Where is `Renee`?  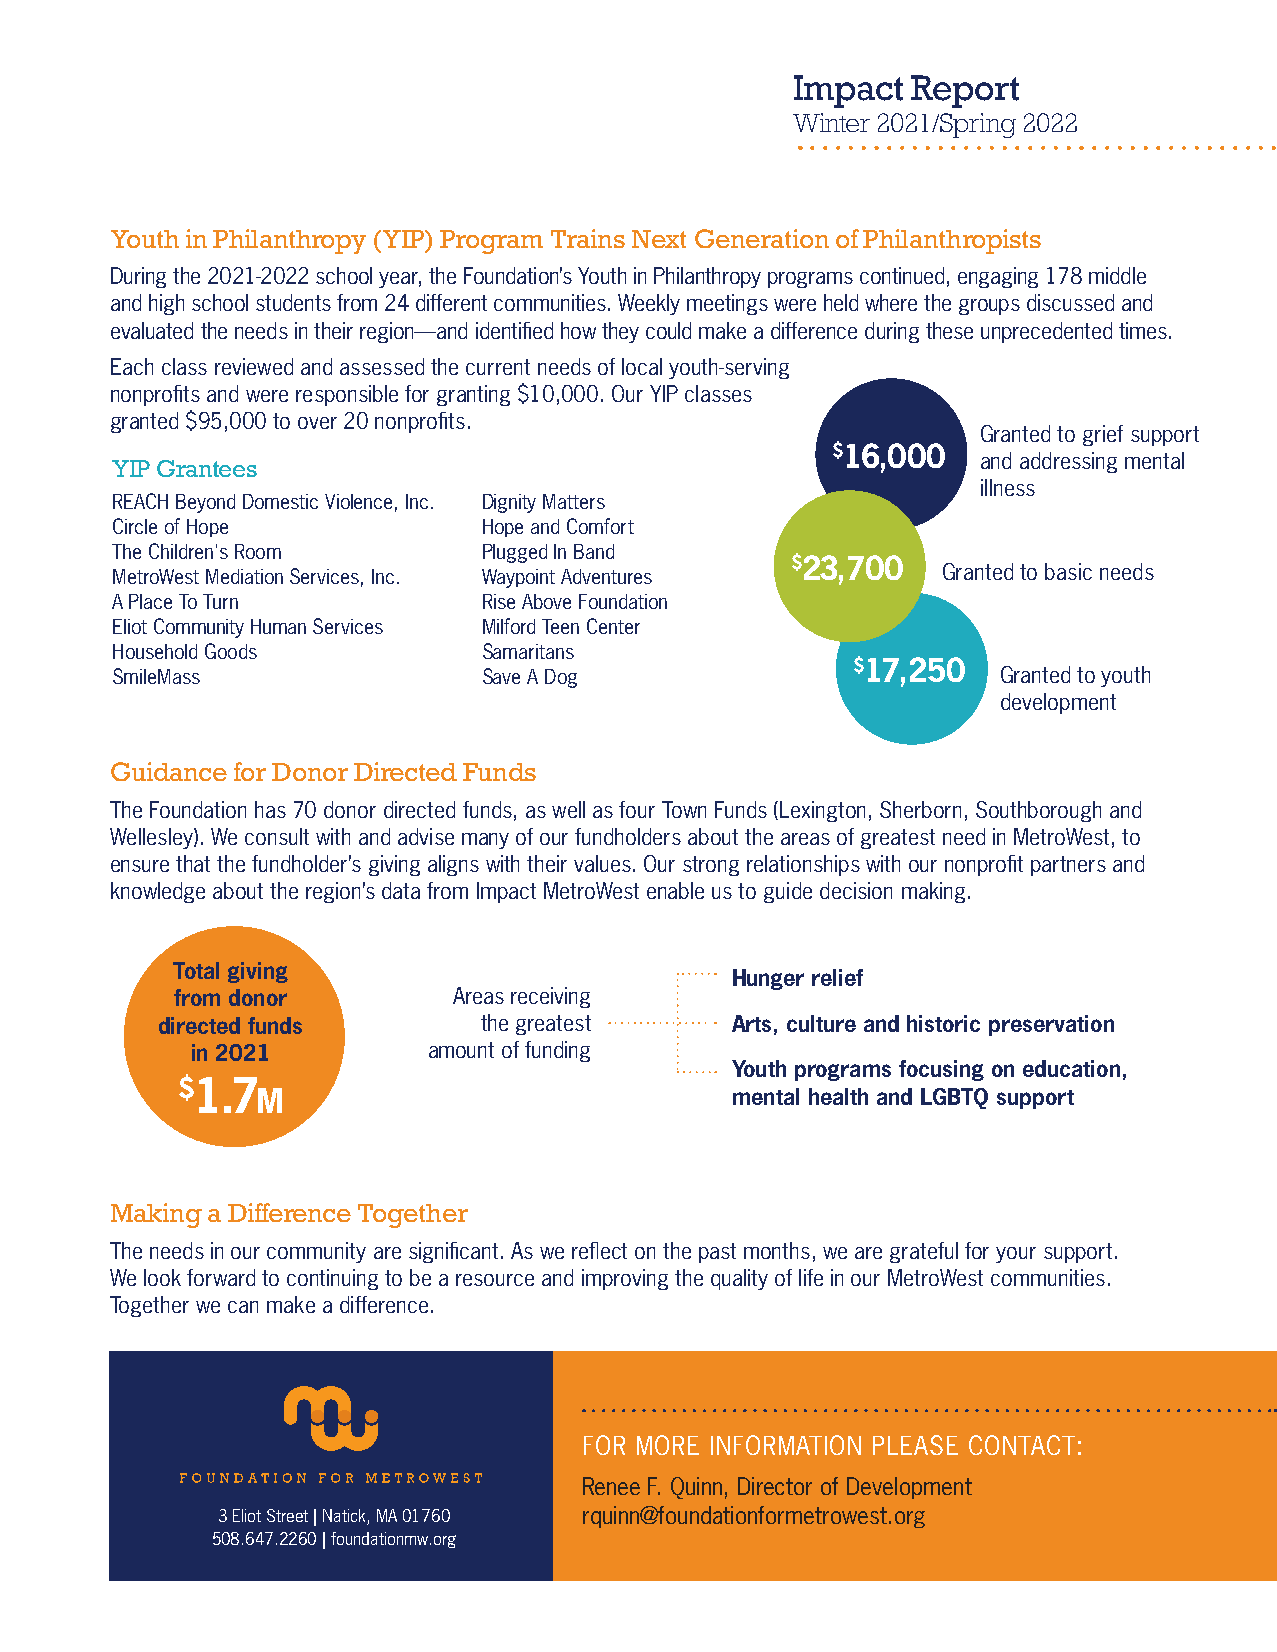
Renee is located at coordinates (611, 1486).
